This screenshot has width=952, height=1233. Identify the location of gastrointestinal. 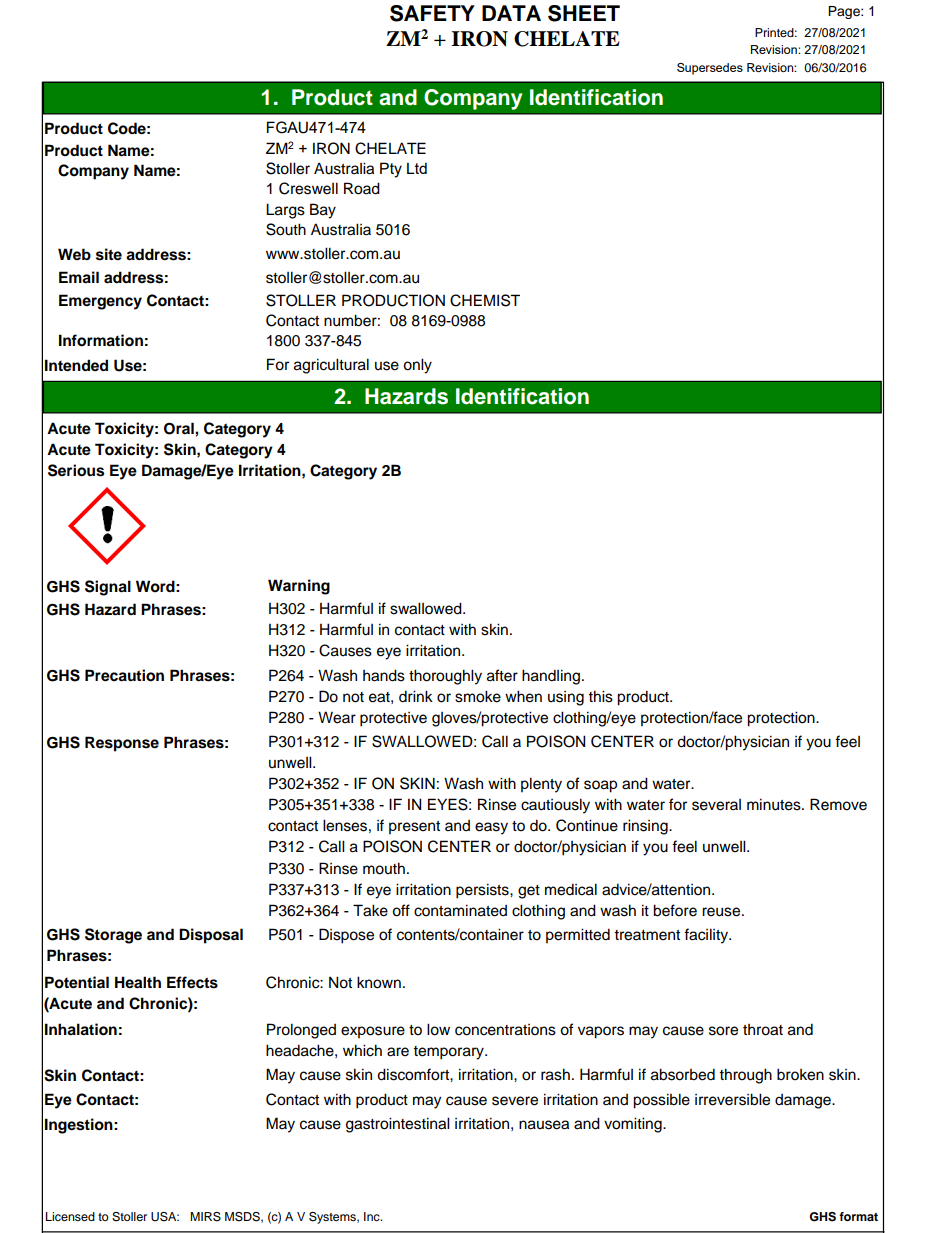
(398, 1125).
